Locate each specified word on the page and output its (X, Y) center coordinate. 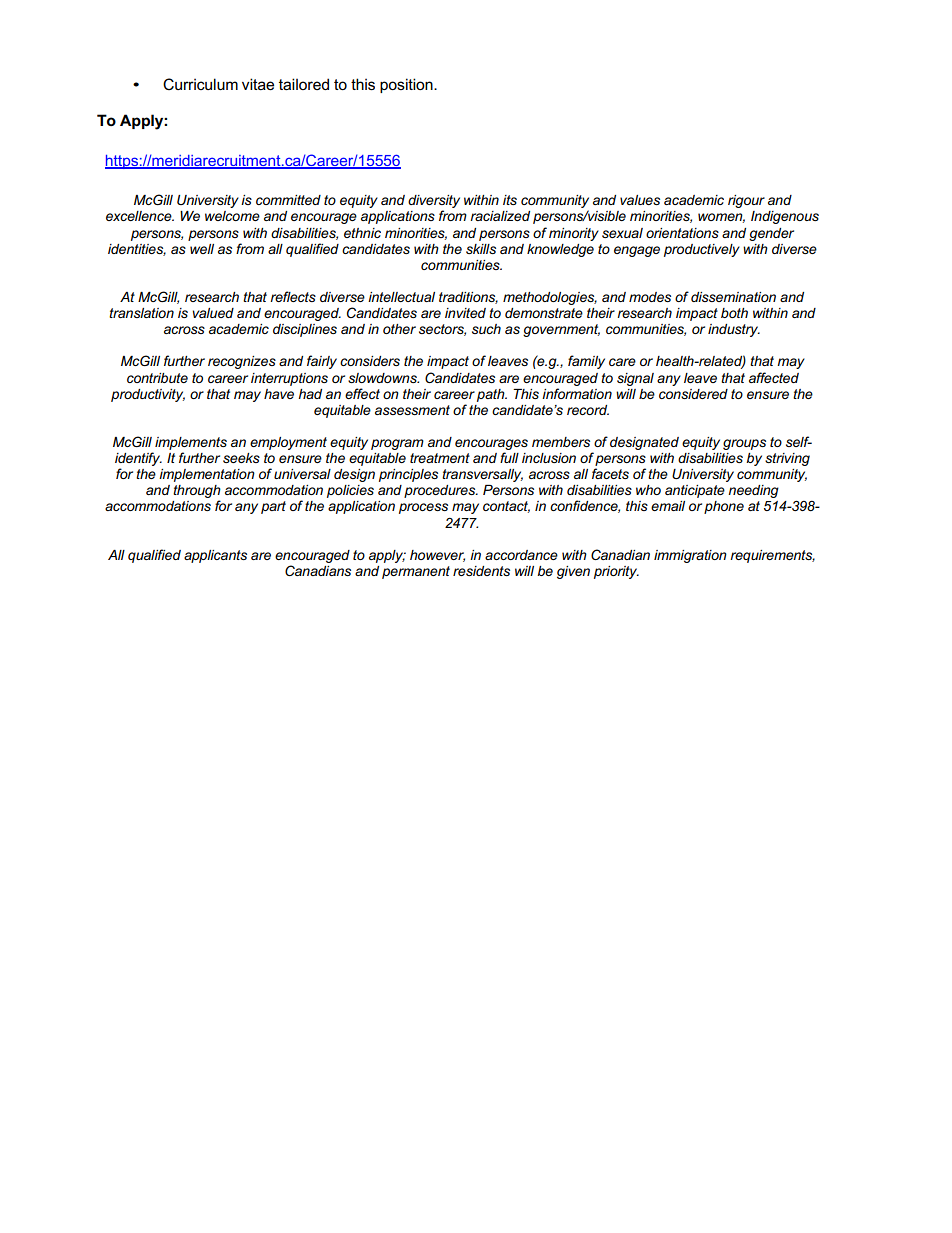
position (407, 85)
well (202, 249)
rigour (746, 201)
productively (702, 250)
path (492, 395)
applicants (215, 556)
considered (693, 394)
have (279, 394)
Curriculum (200, 84)
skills (481, 249)
